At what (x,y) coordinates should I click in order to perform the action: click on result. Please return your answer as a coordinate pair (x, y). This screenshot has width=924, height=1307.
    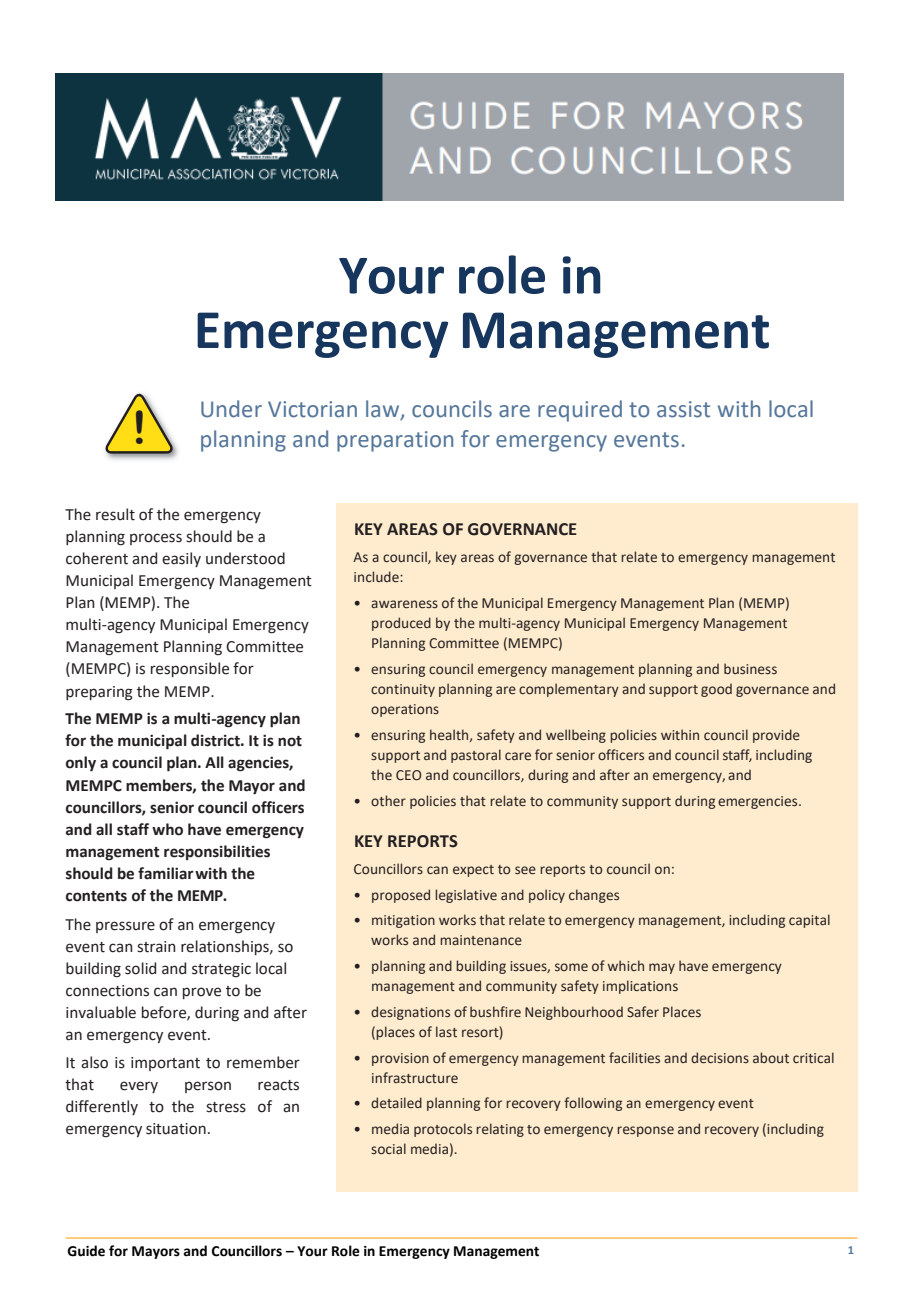
    Looking at the image, I should click on (115, 514).
